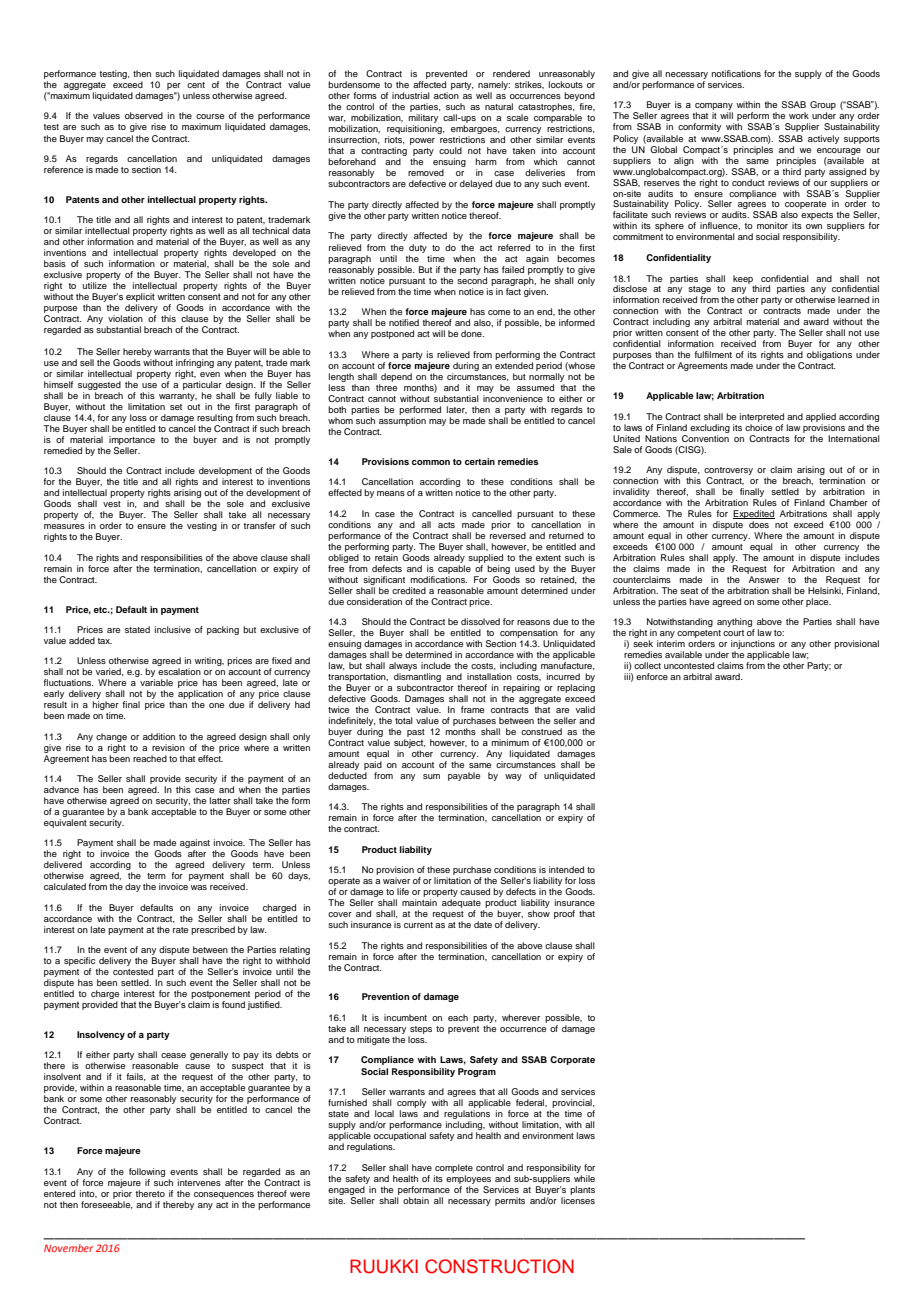 This screenshot has height=1308, width=924. I want to click on obtain, so click(416, 1200).
